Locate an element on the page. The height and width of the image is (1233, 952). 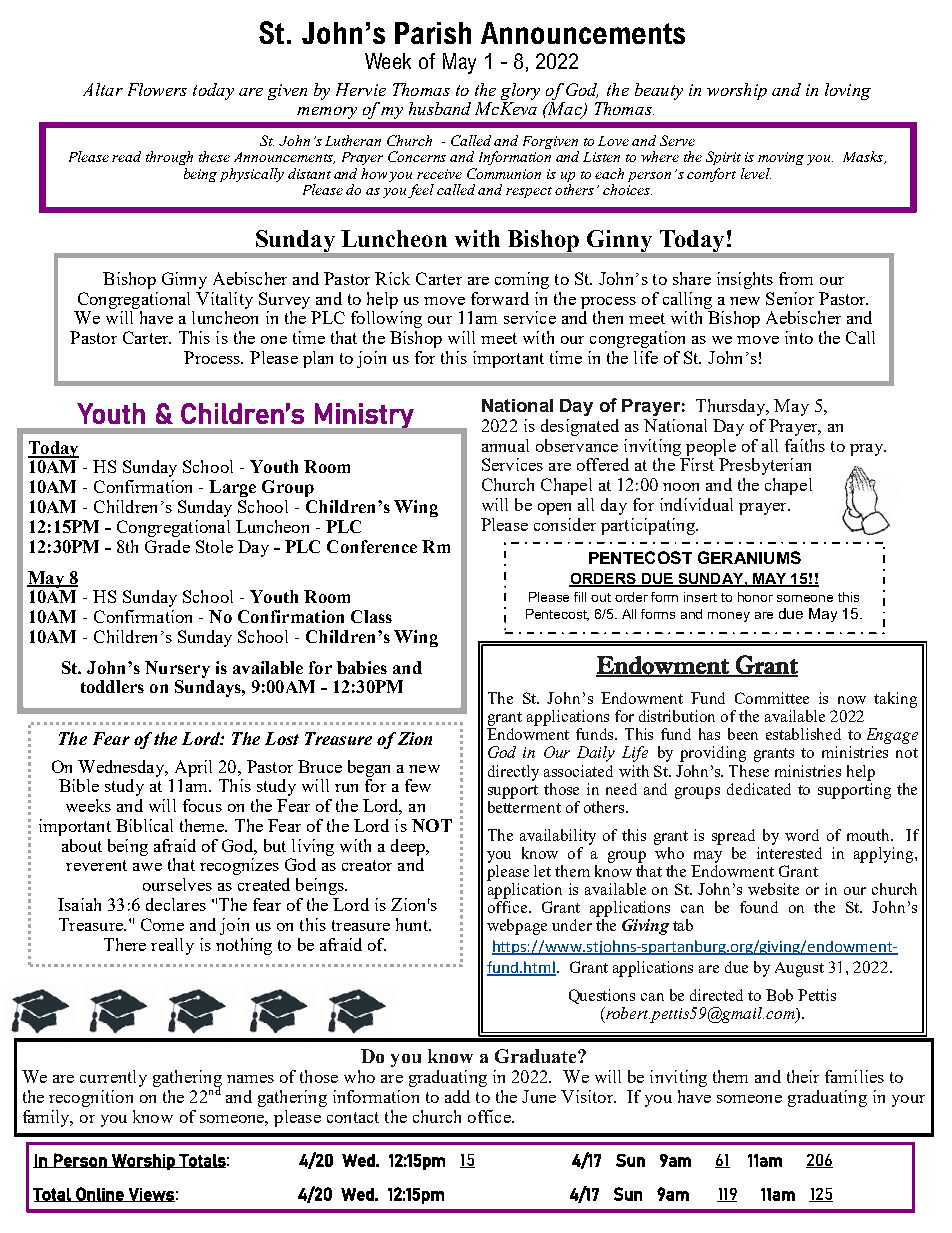
August is located at coordinates (799, 969).
